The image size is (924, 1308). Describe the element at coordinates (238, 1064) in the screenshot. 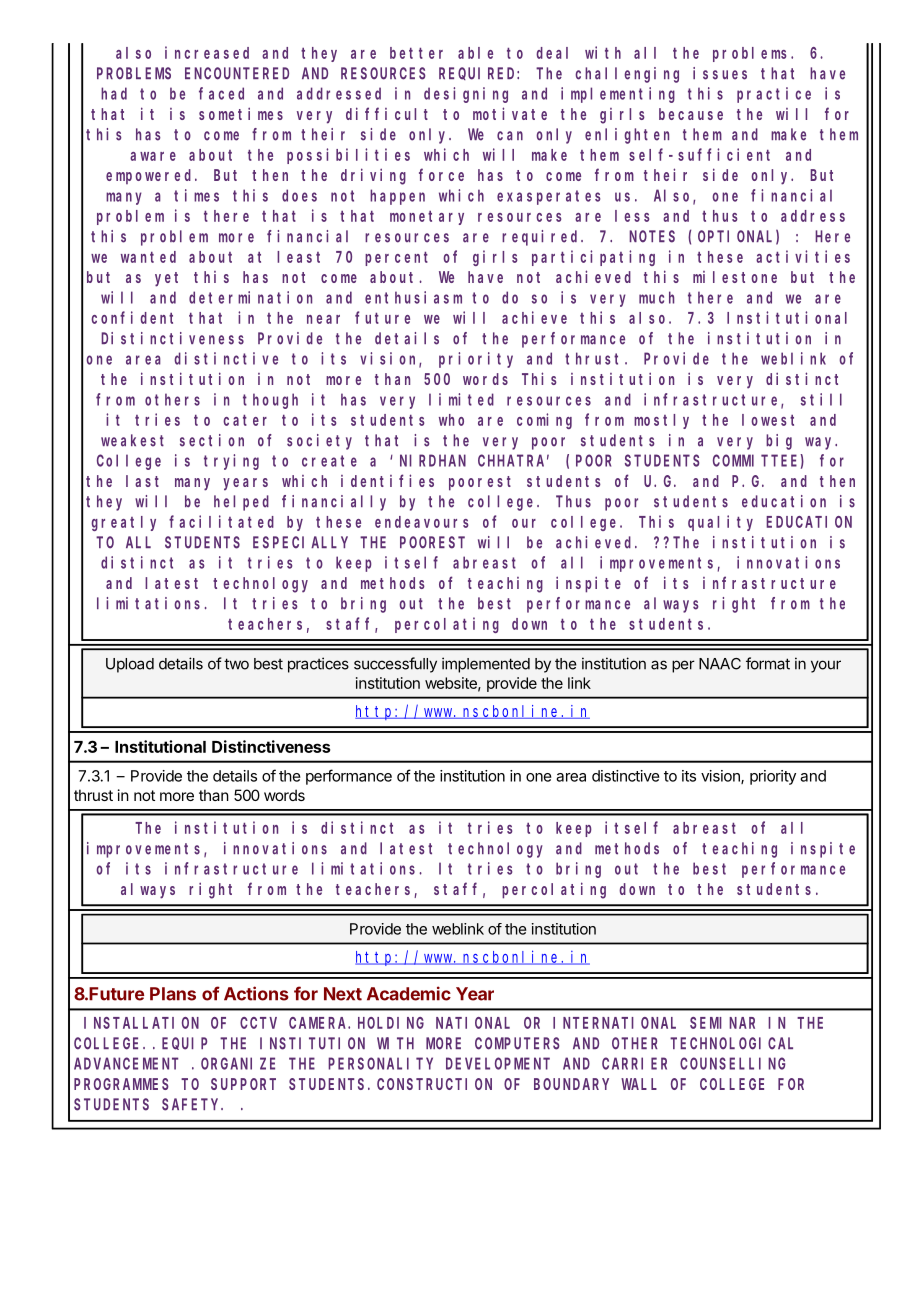

I see `ORGANIZE` at that location.
